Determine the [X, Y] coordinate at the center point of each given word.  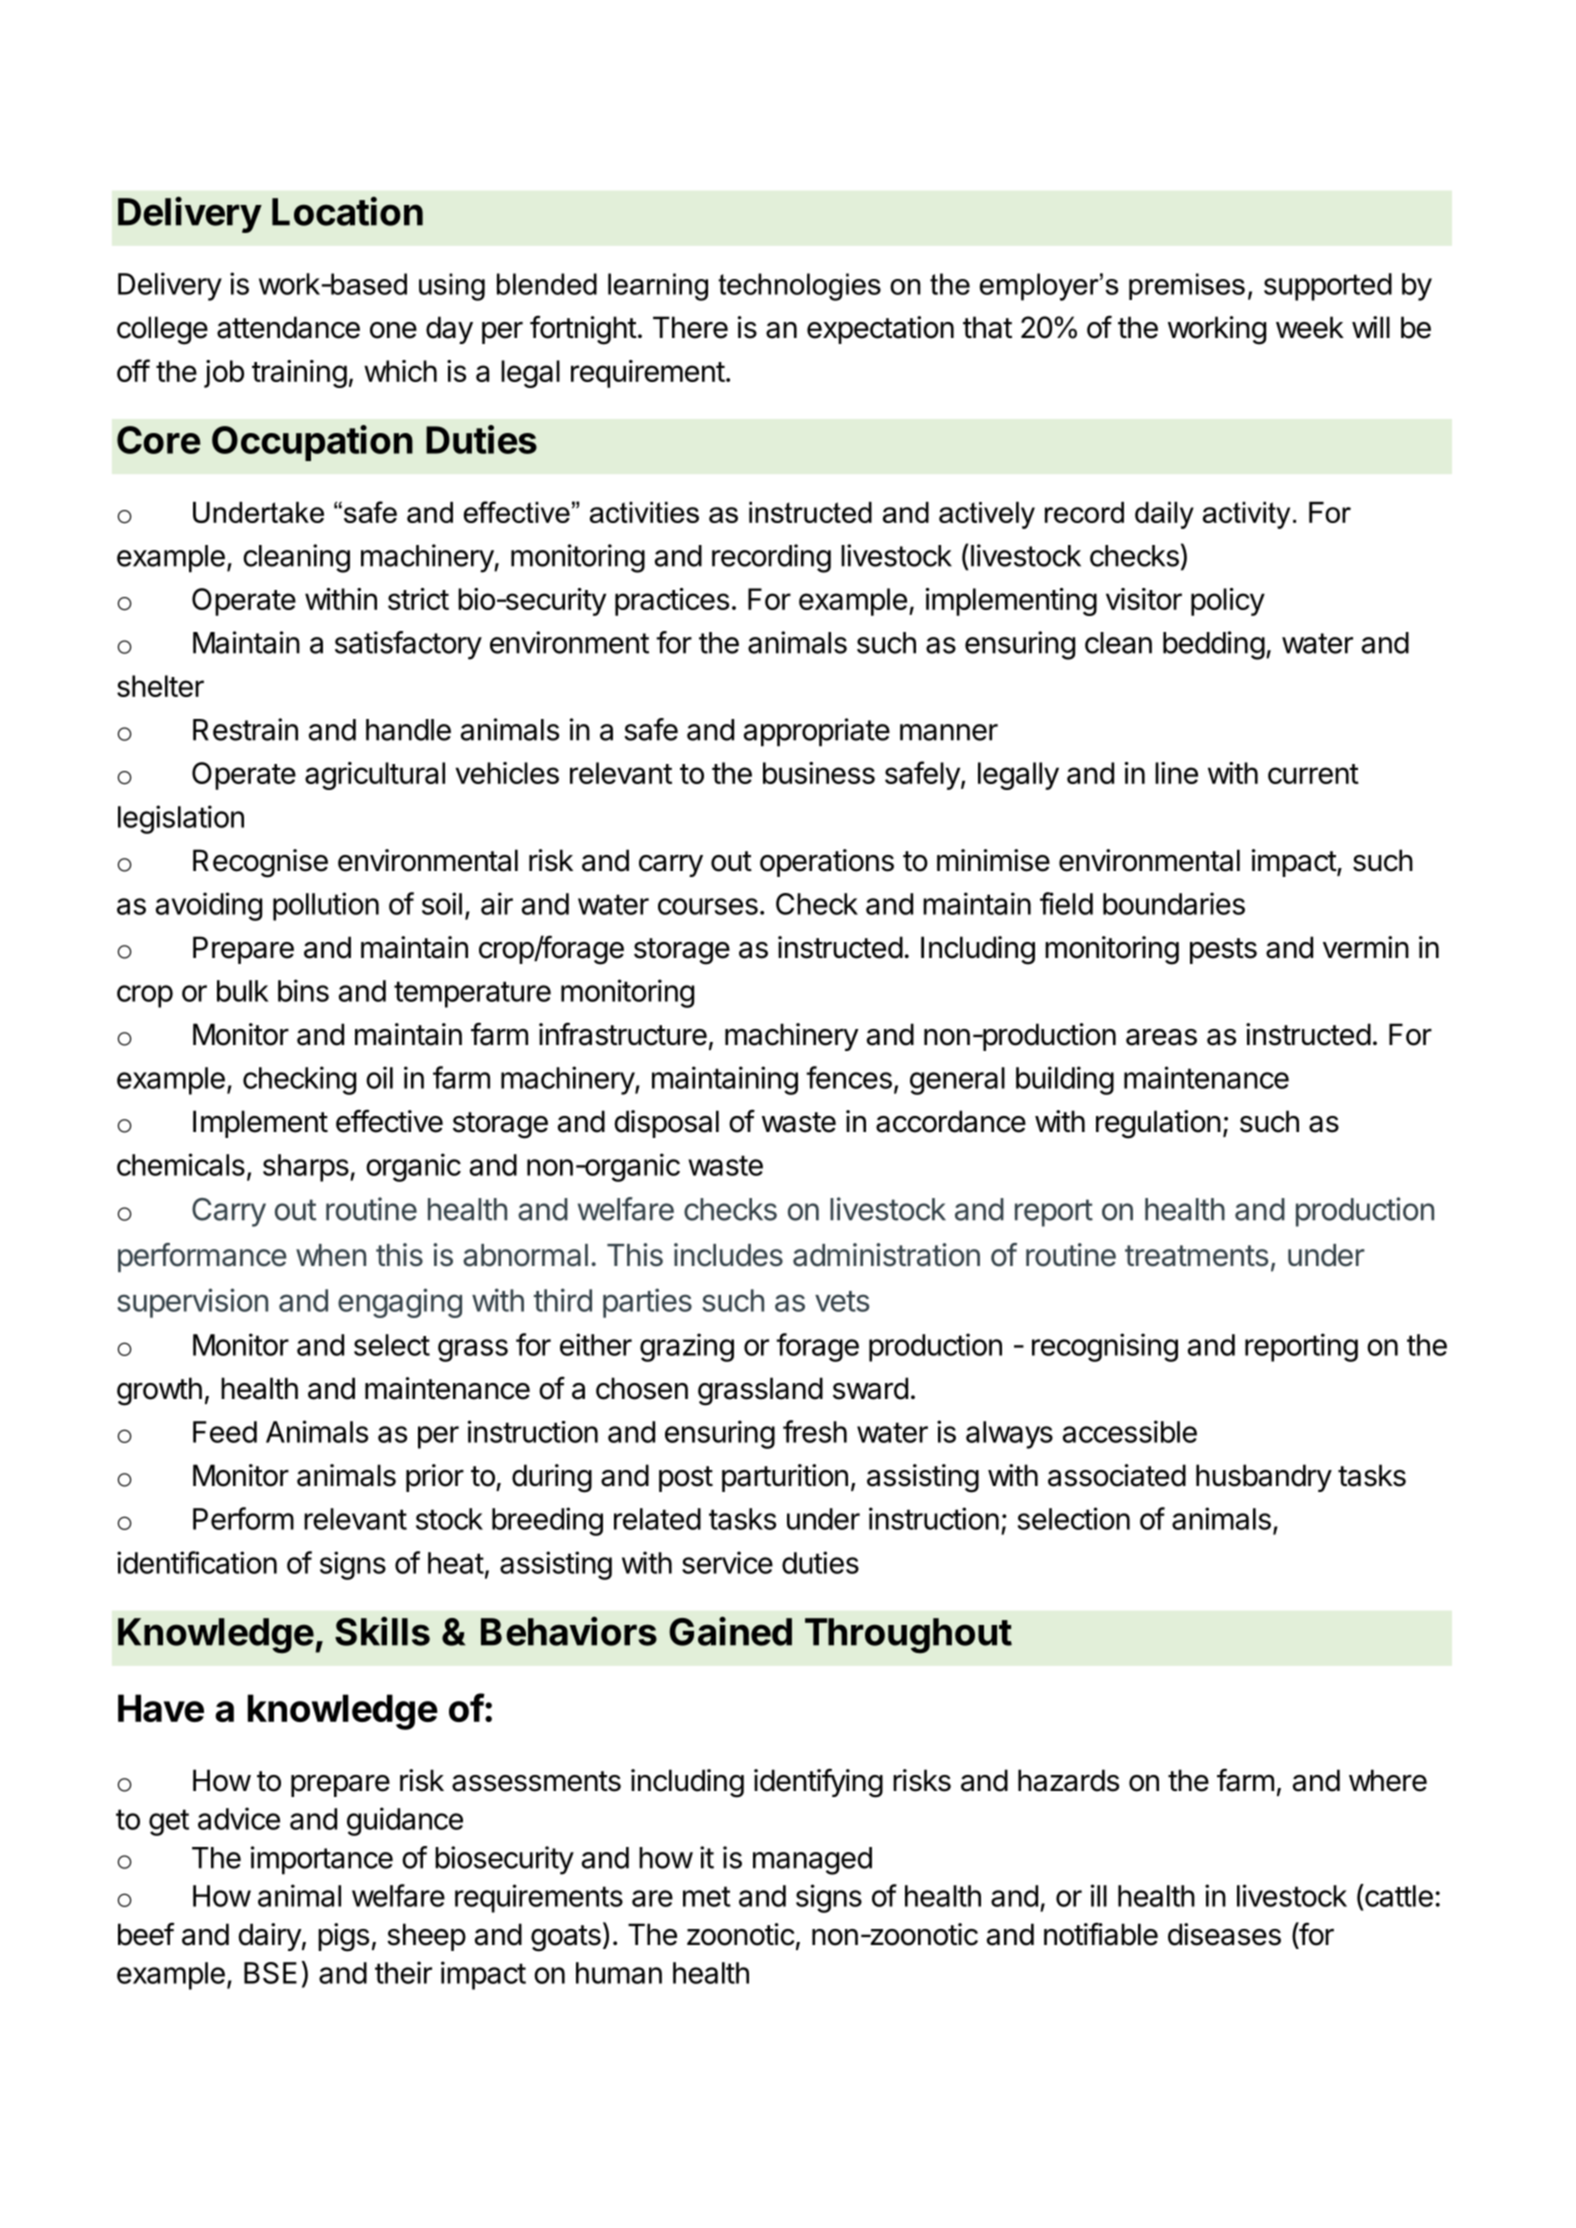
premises [1187, 286]
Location [347, 211]
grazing [687, 1347]
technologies [799, 287]
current [1313, 774]
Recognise [260, 863]
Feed [225, 1432]
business [819, 773]
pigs [343, 1937]
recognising [1105, 1347]
